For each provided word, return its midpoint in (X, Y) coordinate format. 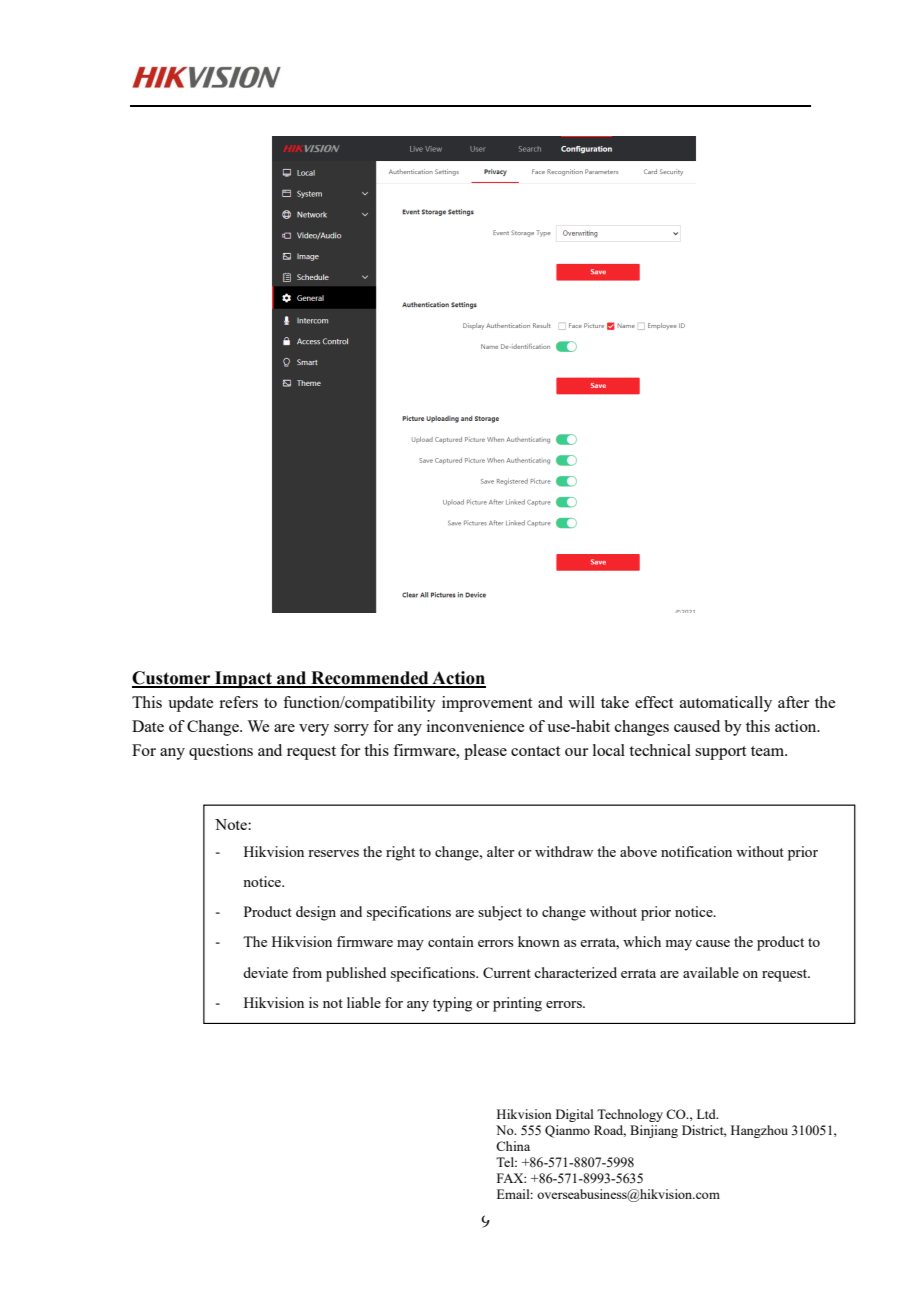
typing (452, 1004)
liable (364, 1002)
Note (232, 824)
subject (500, 913)
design (316, 913)
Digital (575, 1115)
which (642, 941)
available (711, 972)
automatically (726, 704)
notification (696, 851)
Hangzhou (759, 1131)
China (513, 1146)
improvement (487, 704)
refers (238, 702)
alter (501, 851)
